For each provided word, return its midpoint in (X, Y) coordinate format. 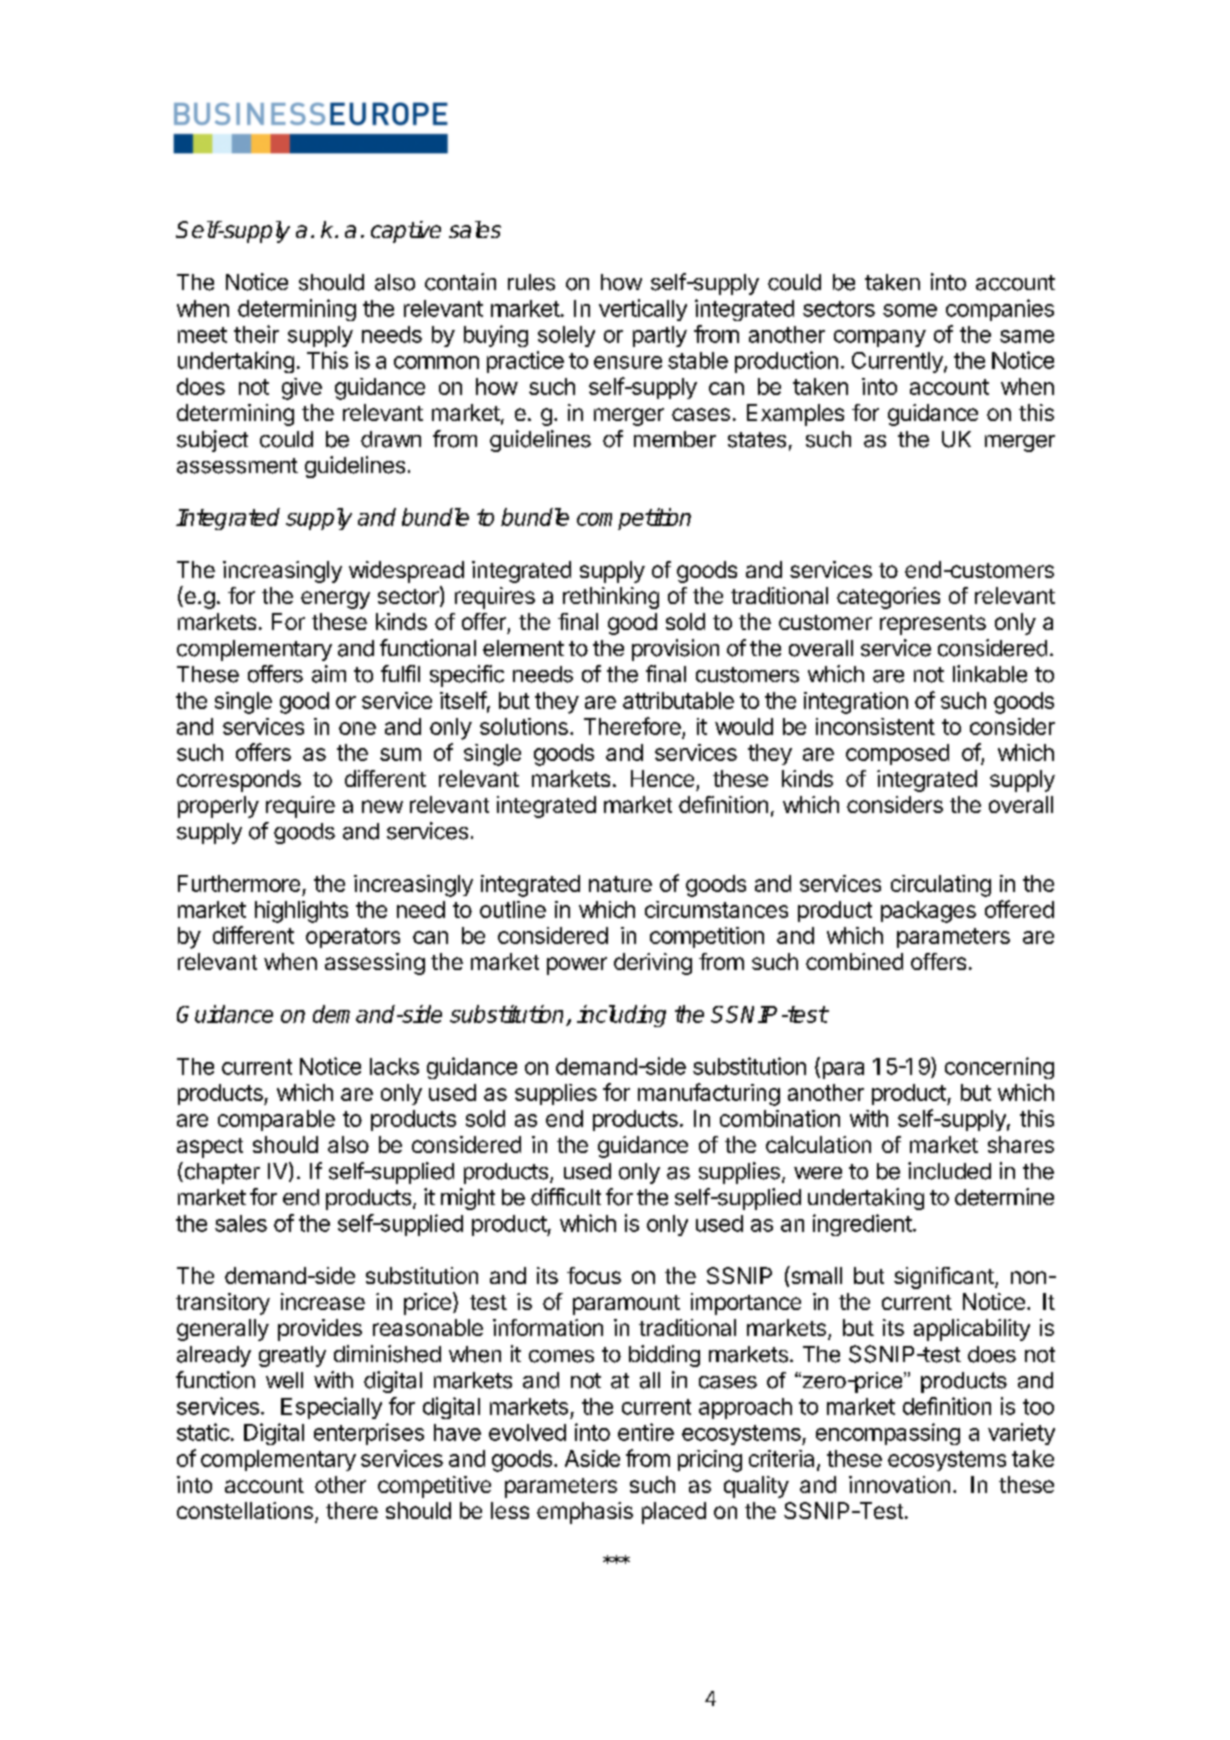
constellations (245, 1510)
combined (854, 961)
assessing (375, 964)
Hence (662, 778)
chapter (221, 1173)
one (357, 728)
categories (888, 598)
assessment (237, 466)
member (675, 439)
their (256, 334)
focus (594, 1275)
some (910, 310)
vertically (643, 310)
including (621, 1016)
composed (897, 754)
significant (945, 1278)
